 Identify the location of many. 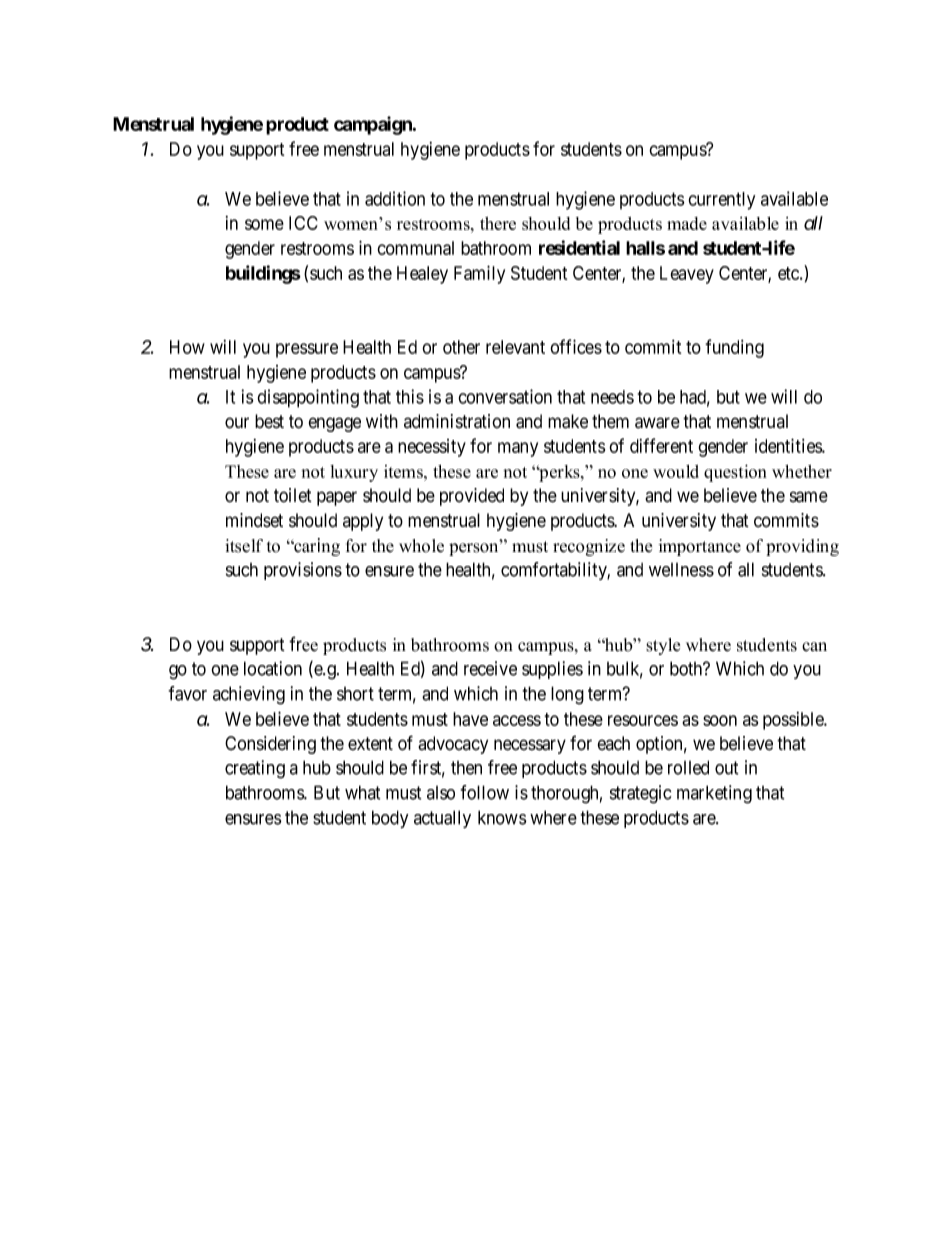
(518, 449).
